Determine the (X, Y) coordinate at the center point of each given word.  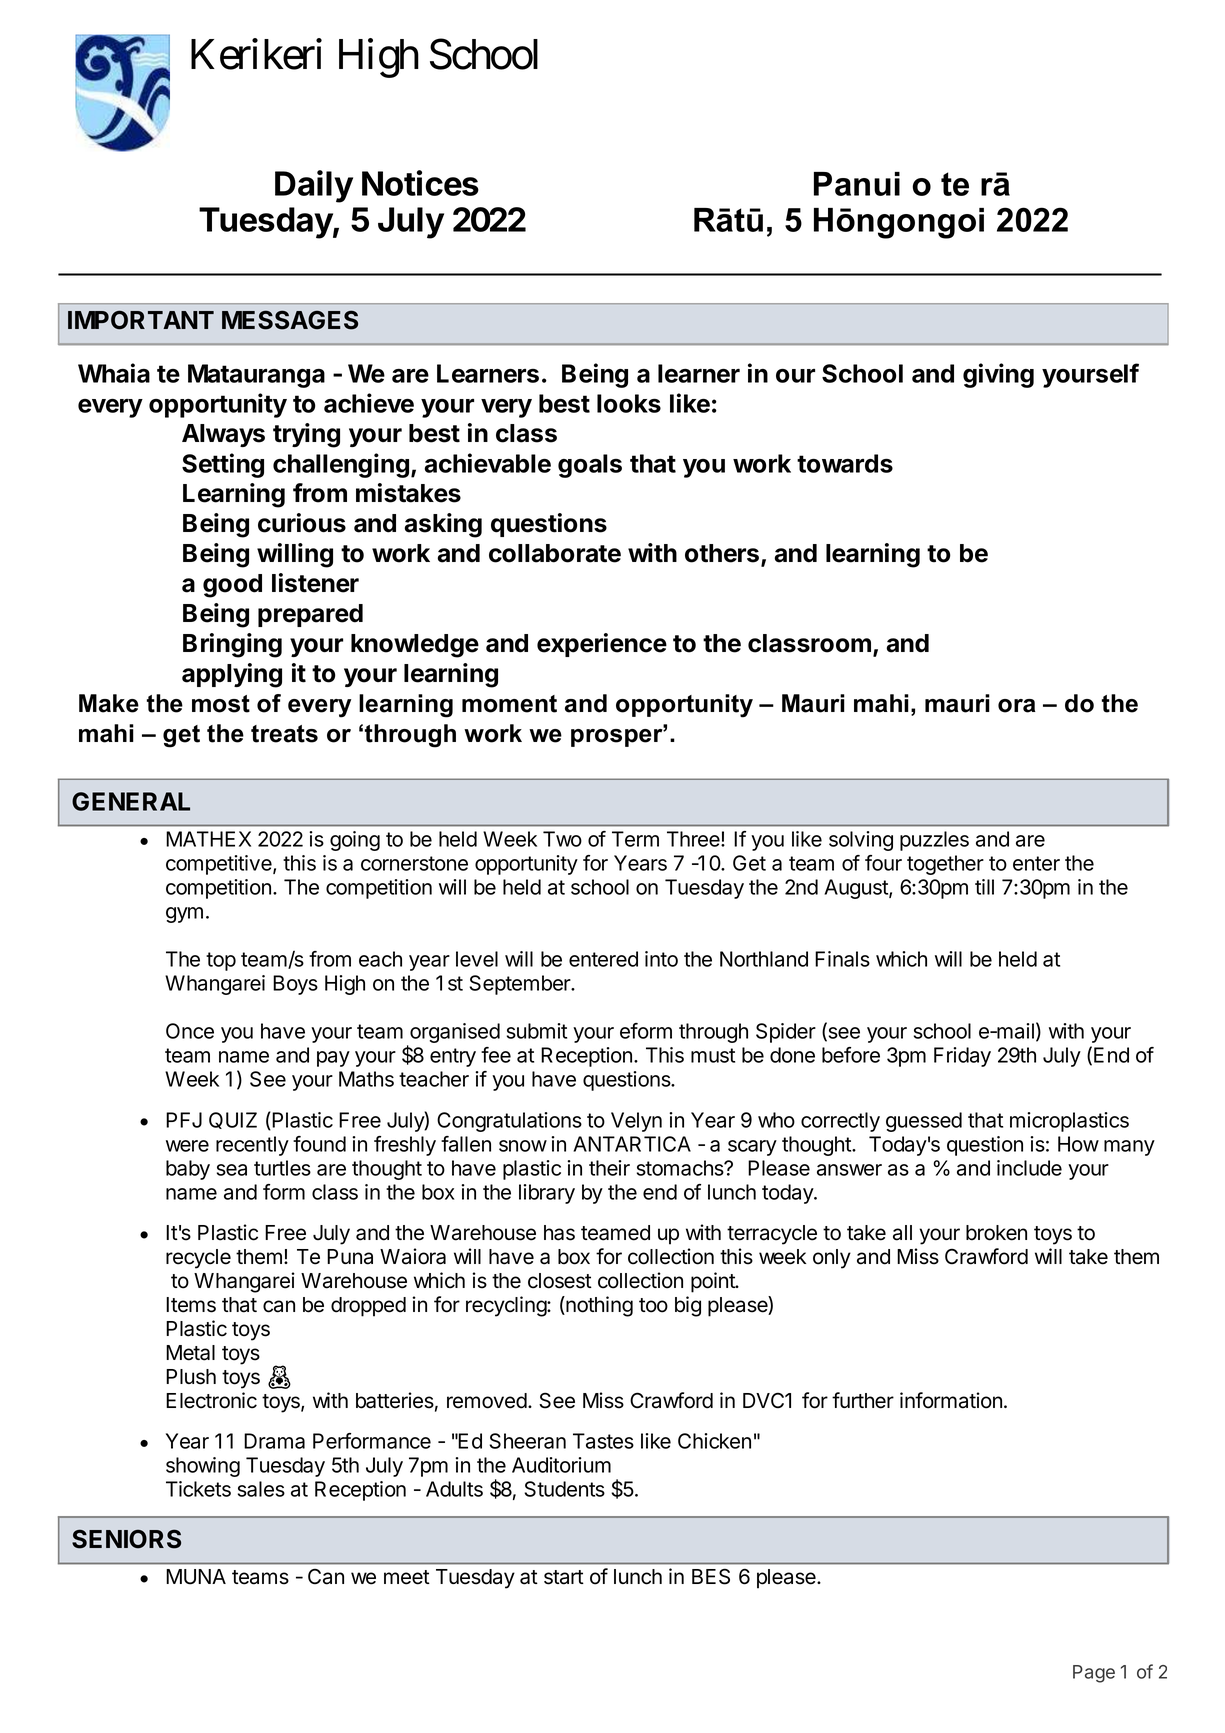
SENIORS (126, 1539)
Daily (314, 186)
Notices (420, 183)
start (564, 1577)
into (661, 959)
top (221, 961)
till (984, 887)
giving (998, 375)
